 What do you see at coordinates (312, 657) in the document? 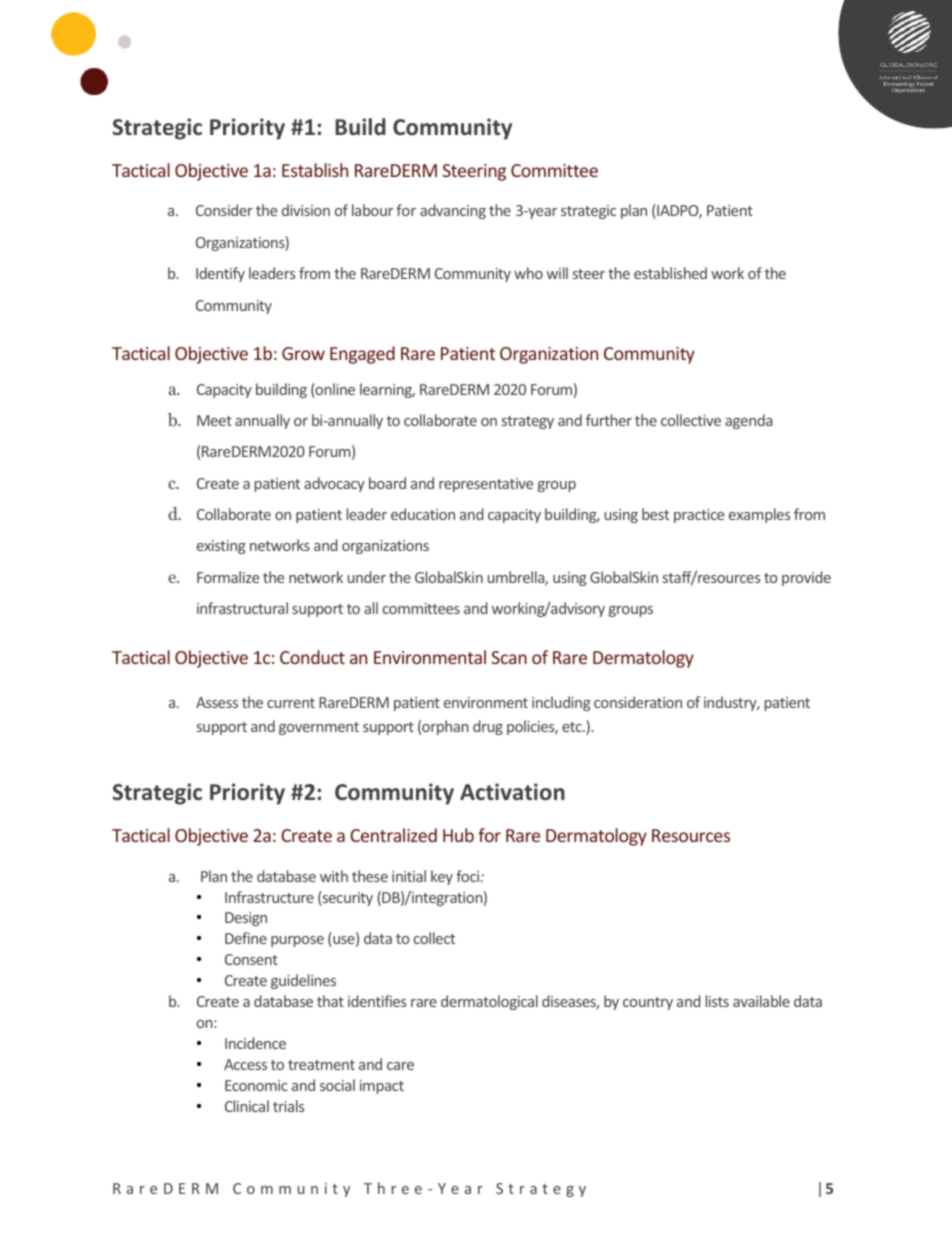
I see `Conduct` at bounding box center [312, 657].
